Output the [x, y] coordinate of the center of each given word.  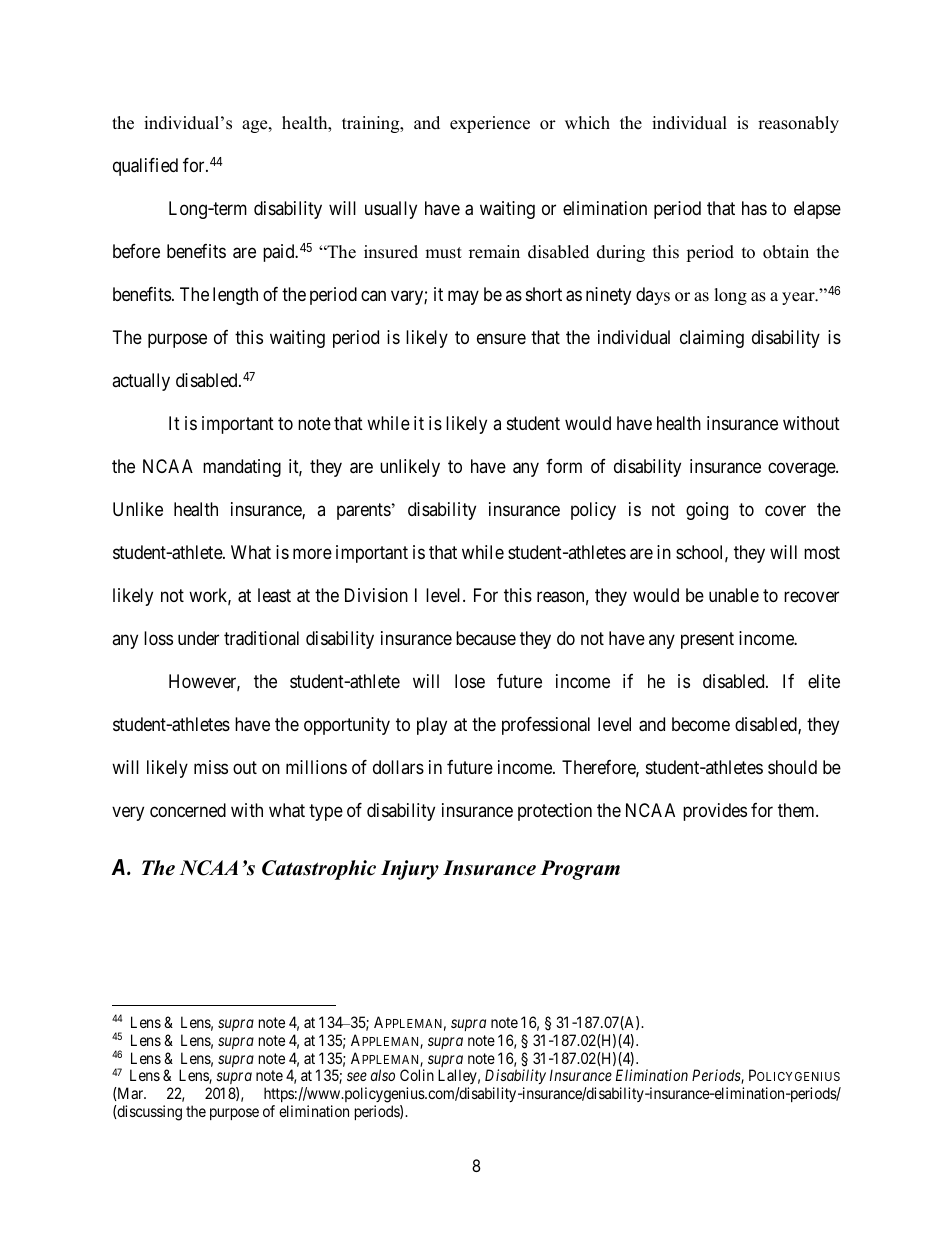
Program [580, 870]
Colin [417, 1075]
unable [734, 595]
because [486, 638]
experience [490, 124]
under [198, 638]
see [357, 1077]
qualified [145, 167]
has [754, 208]
